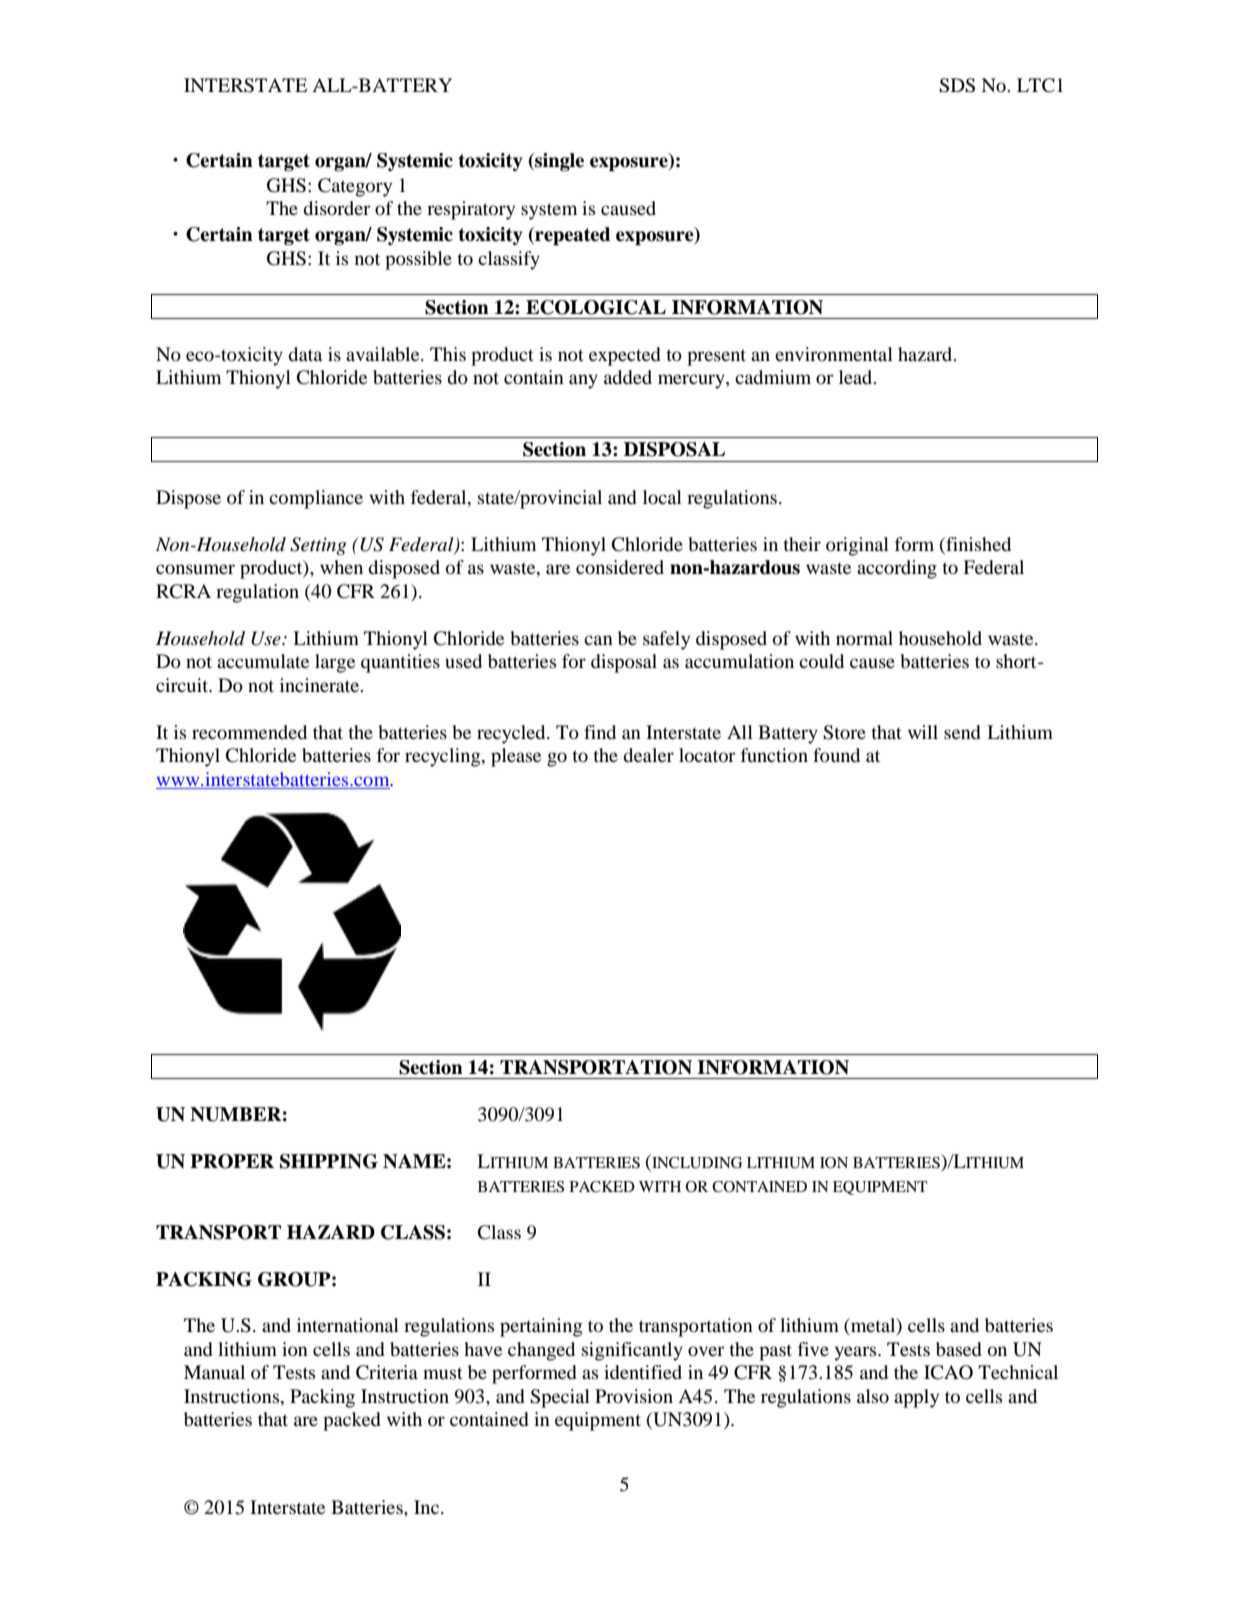 The image size is (1249, 1616). What do you see at coordinates (897, 569) in the image?
I see `according` at bounding box center [897, 569].
